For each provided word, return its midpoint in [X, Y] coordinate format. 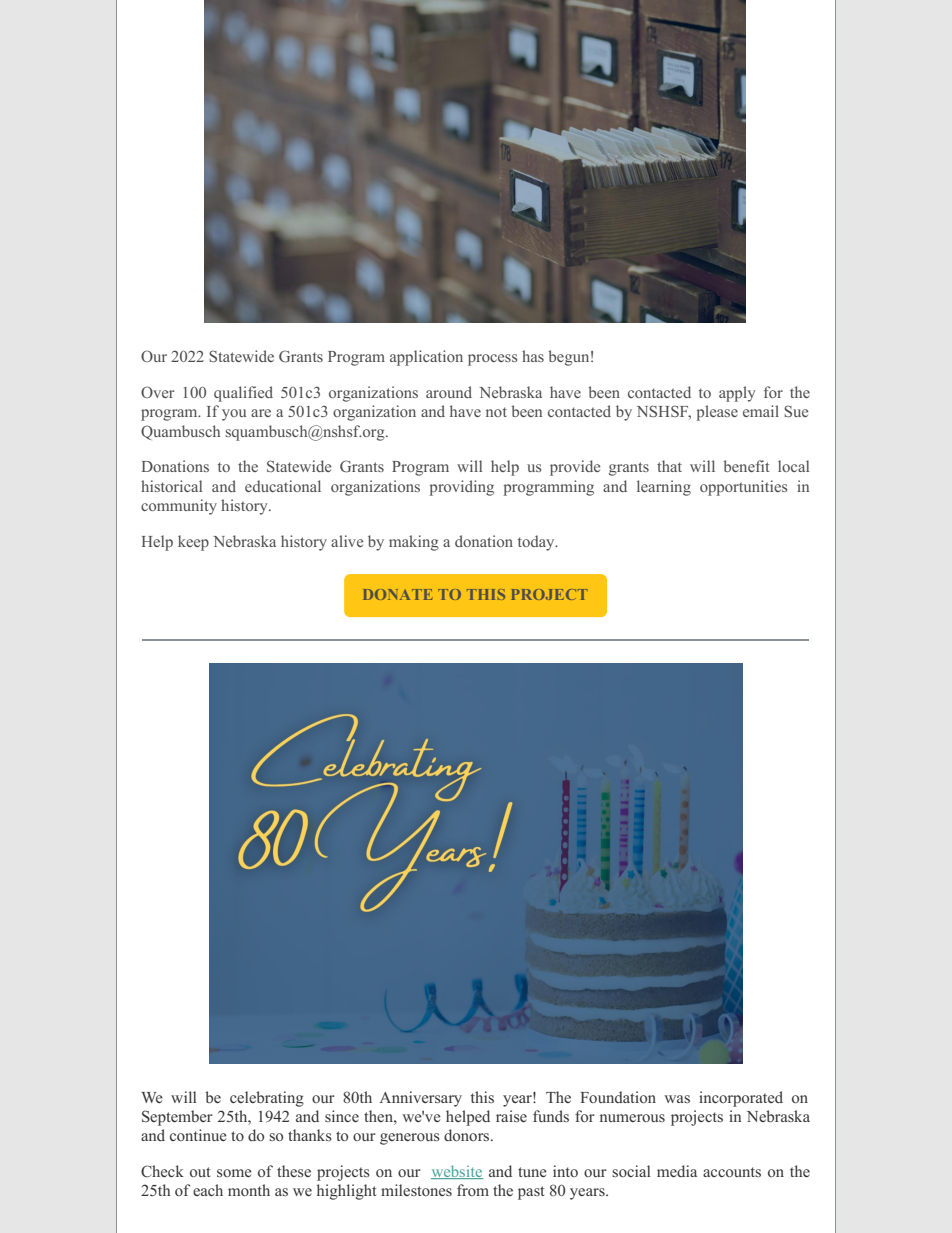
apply [737, 394]
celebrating [267, 1099]
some [234, 1173]
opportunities [743, 488]
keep [193, 543]
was [677, 1099]
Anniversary [420, 1099]
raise [511, 1116]
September [177, 1118]
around [449, 392]
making [414, 543]
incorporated [741, 1099]
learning [664, 488]
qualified [243, 394]
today [537, 543]
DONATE [397, 594]
